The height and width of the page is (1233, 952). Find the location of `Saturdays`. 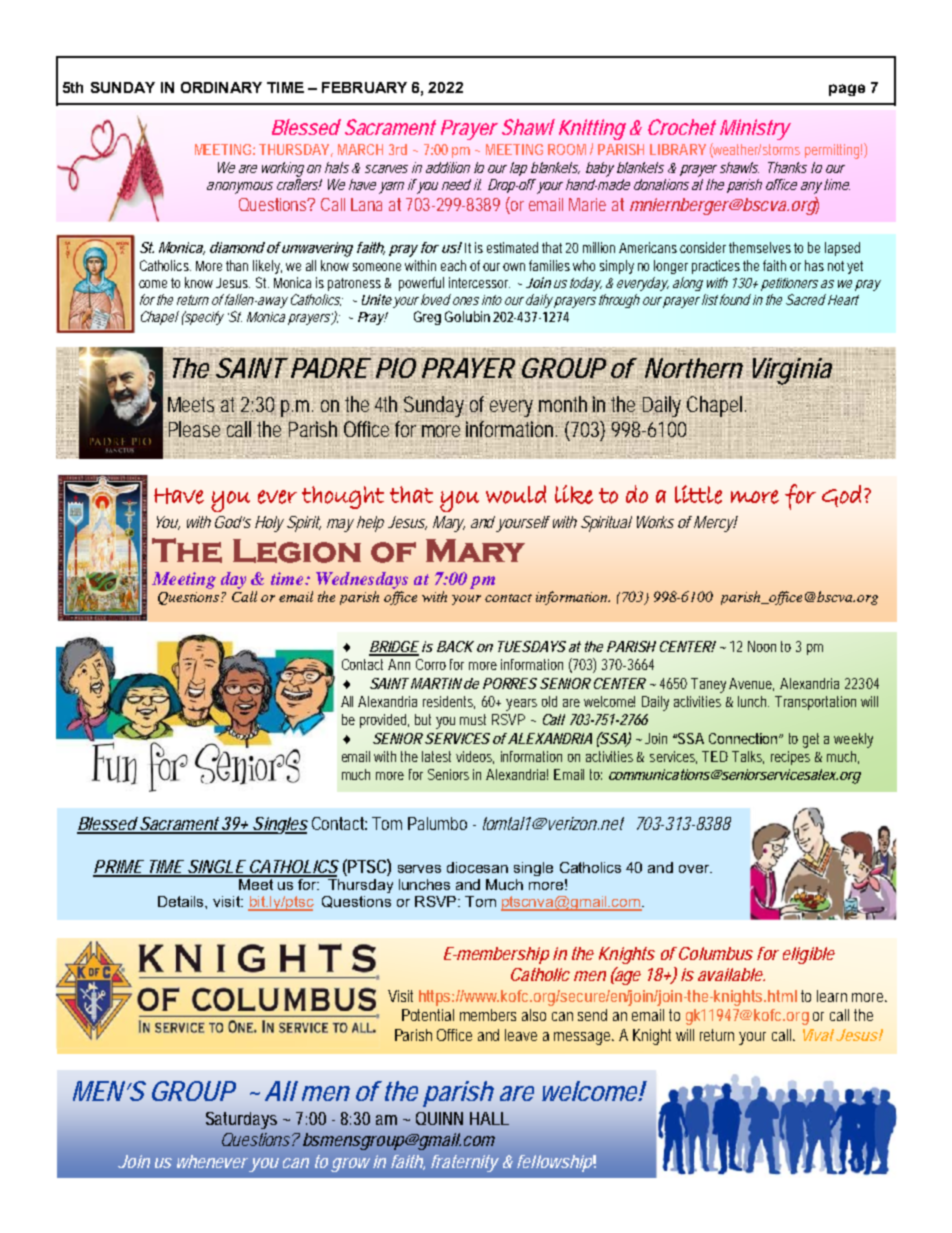

Saturdays is located at coordinates (241, 1120).
